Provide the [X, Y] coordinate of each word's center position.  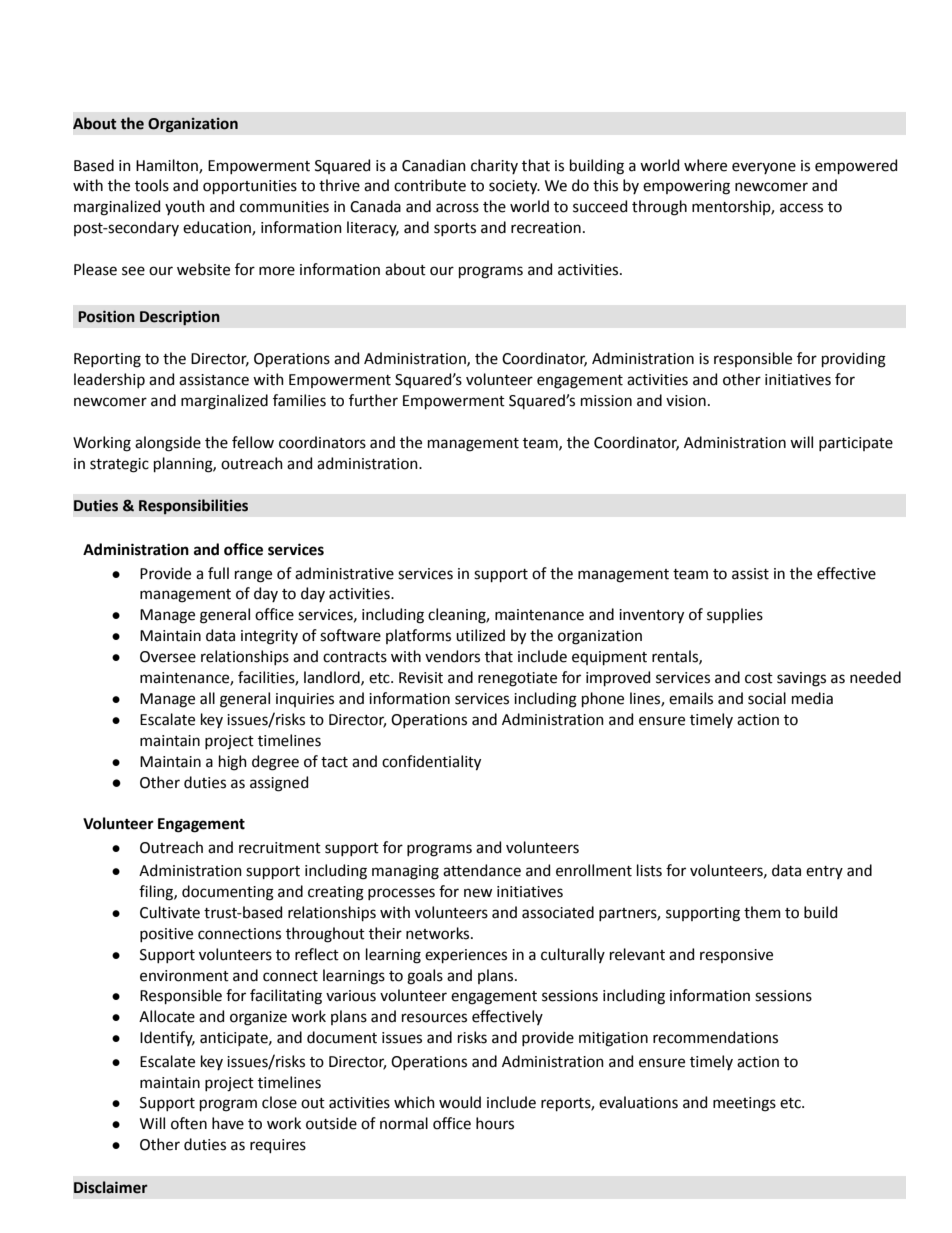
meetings [744, 1104]
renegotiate [517, 679]
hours [495, 1123]
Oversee [168, 657]
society [514, 187]
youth [185, 207]
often [189, 1123]
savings [801, 679]
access [801, 208]
